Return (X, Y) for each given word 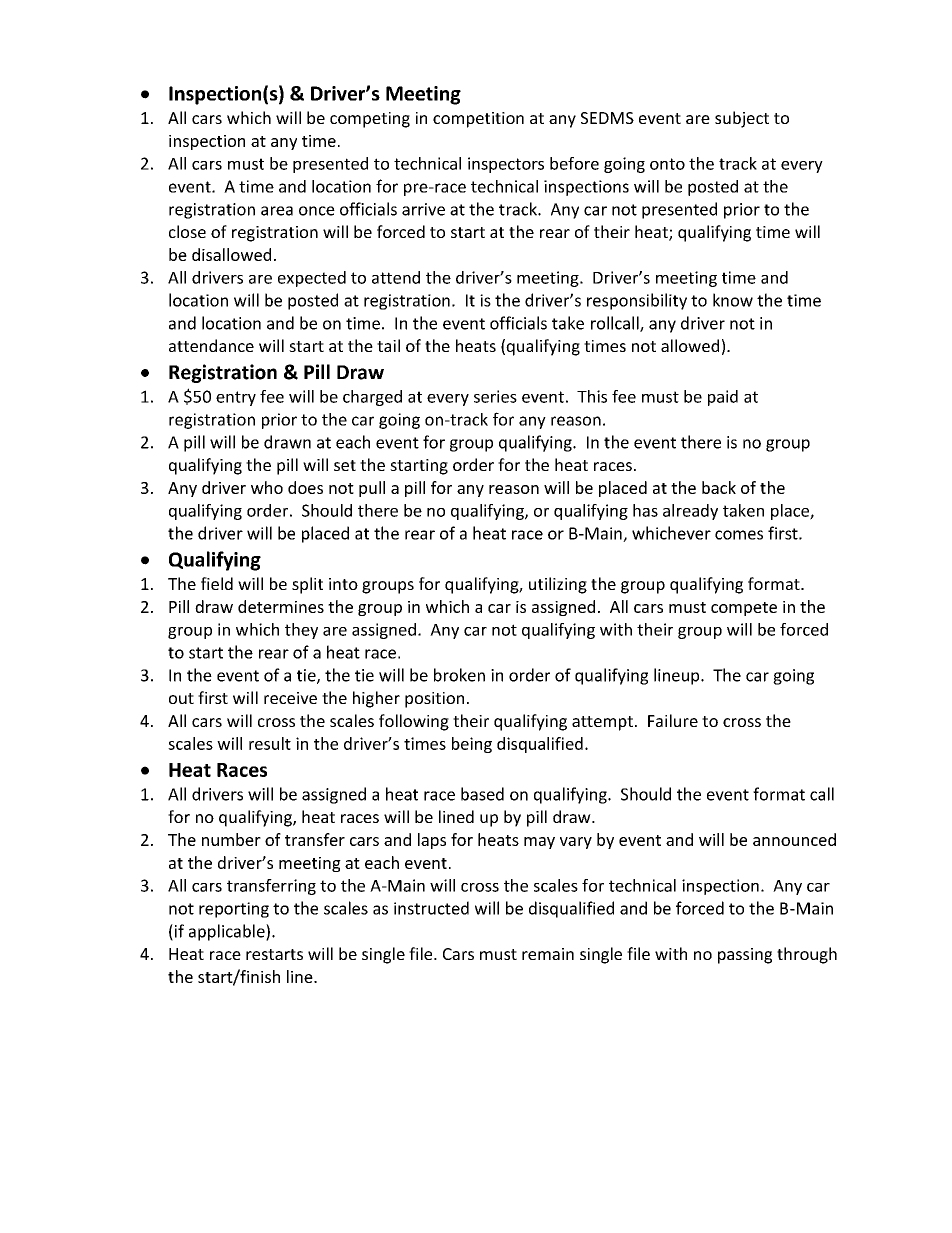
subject (742, 119)
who (267, 487)
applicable (228, 932)
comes (739, 535)
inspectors (506, 165)
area (277, 211)
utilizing (558, 585)
